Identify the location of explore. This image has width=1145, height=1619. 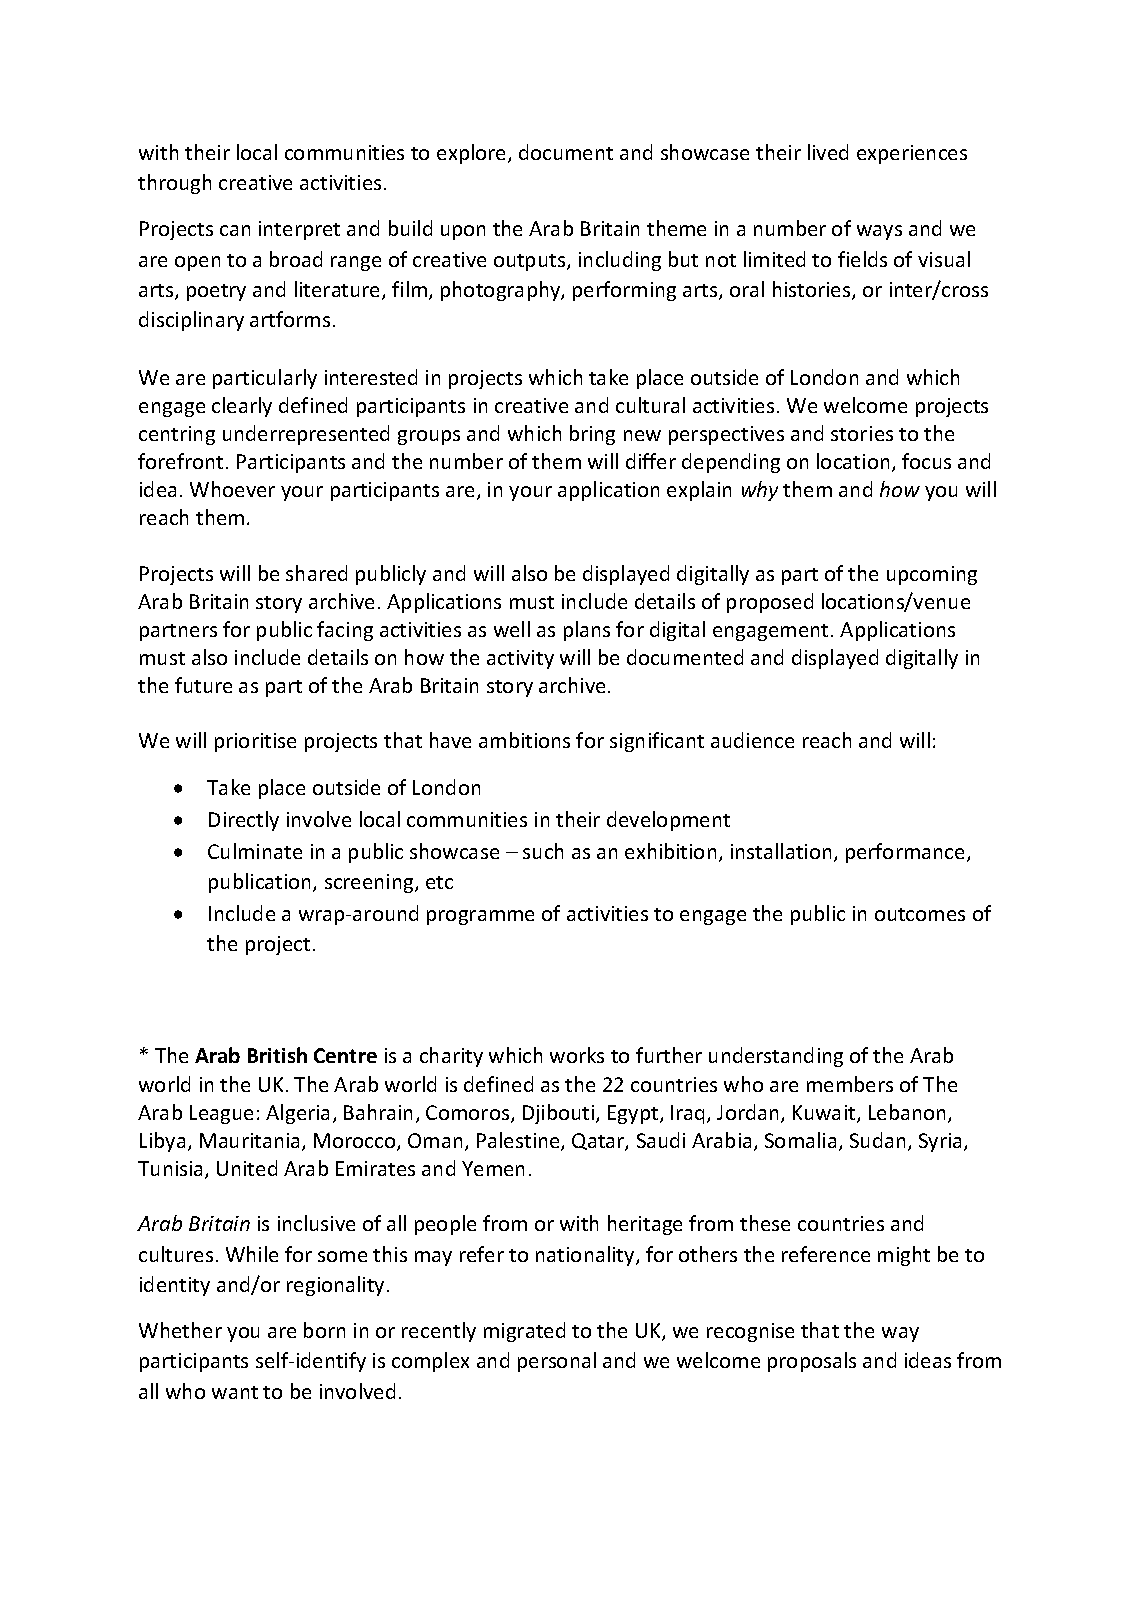
(473, 154).
